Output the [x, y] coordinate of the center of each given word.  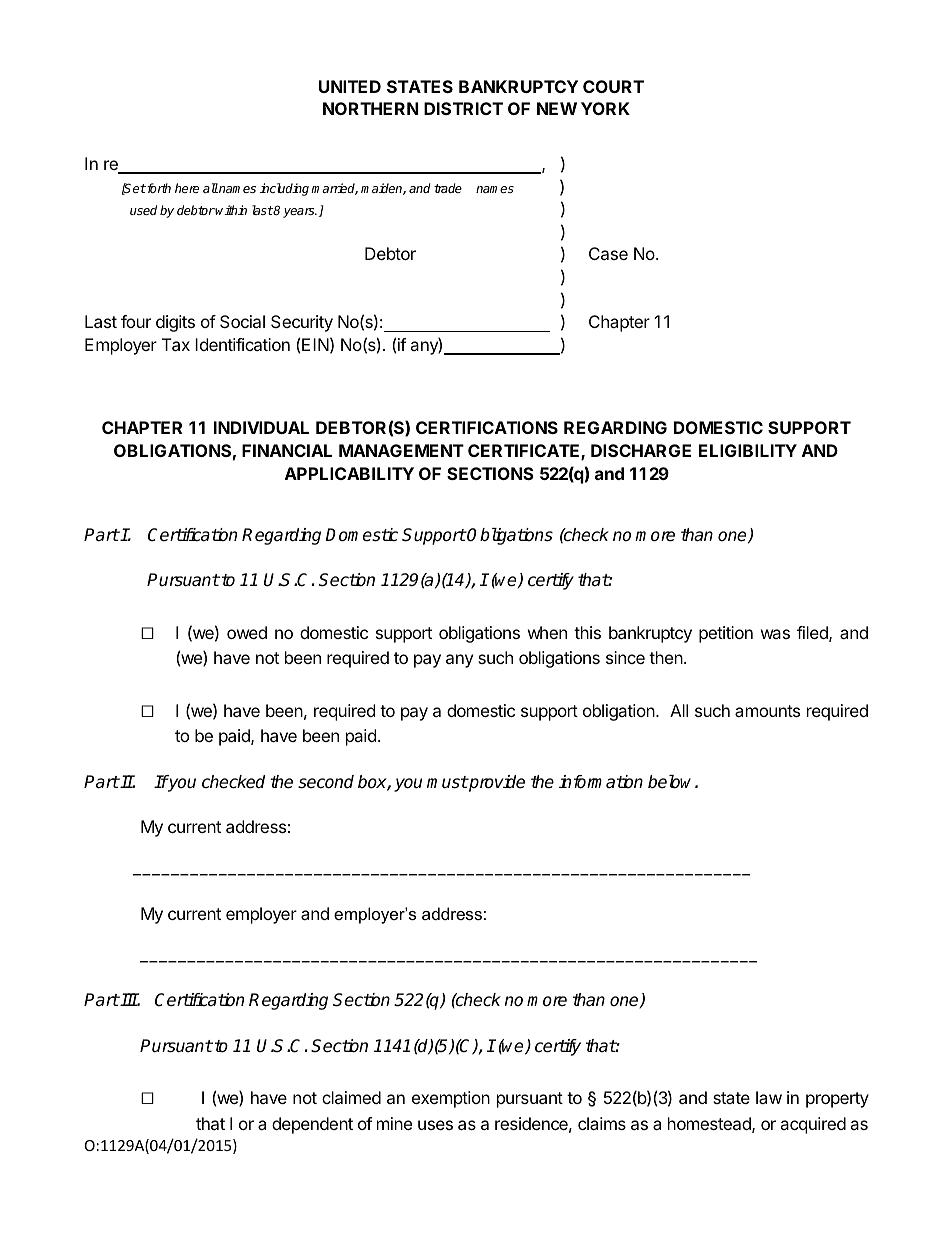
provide [496, 783]
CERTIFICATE [525, 452]
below [672, 782]
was [775, 634]
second [326, 782]
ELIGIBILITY [748, 450]
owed [247, 632]
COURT [613, 86]
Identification [242, 344]
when [547, 632]
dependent [312, 1125]
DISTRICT [463, 108]
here [187, 188]
